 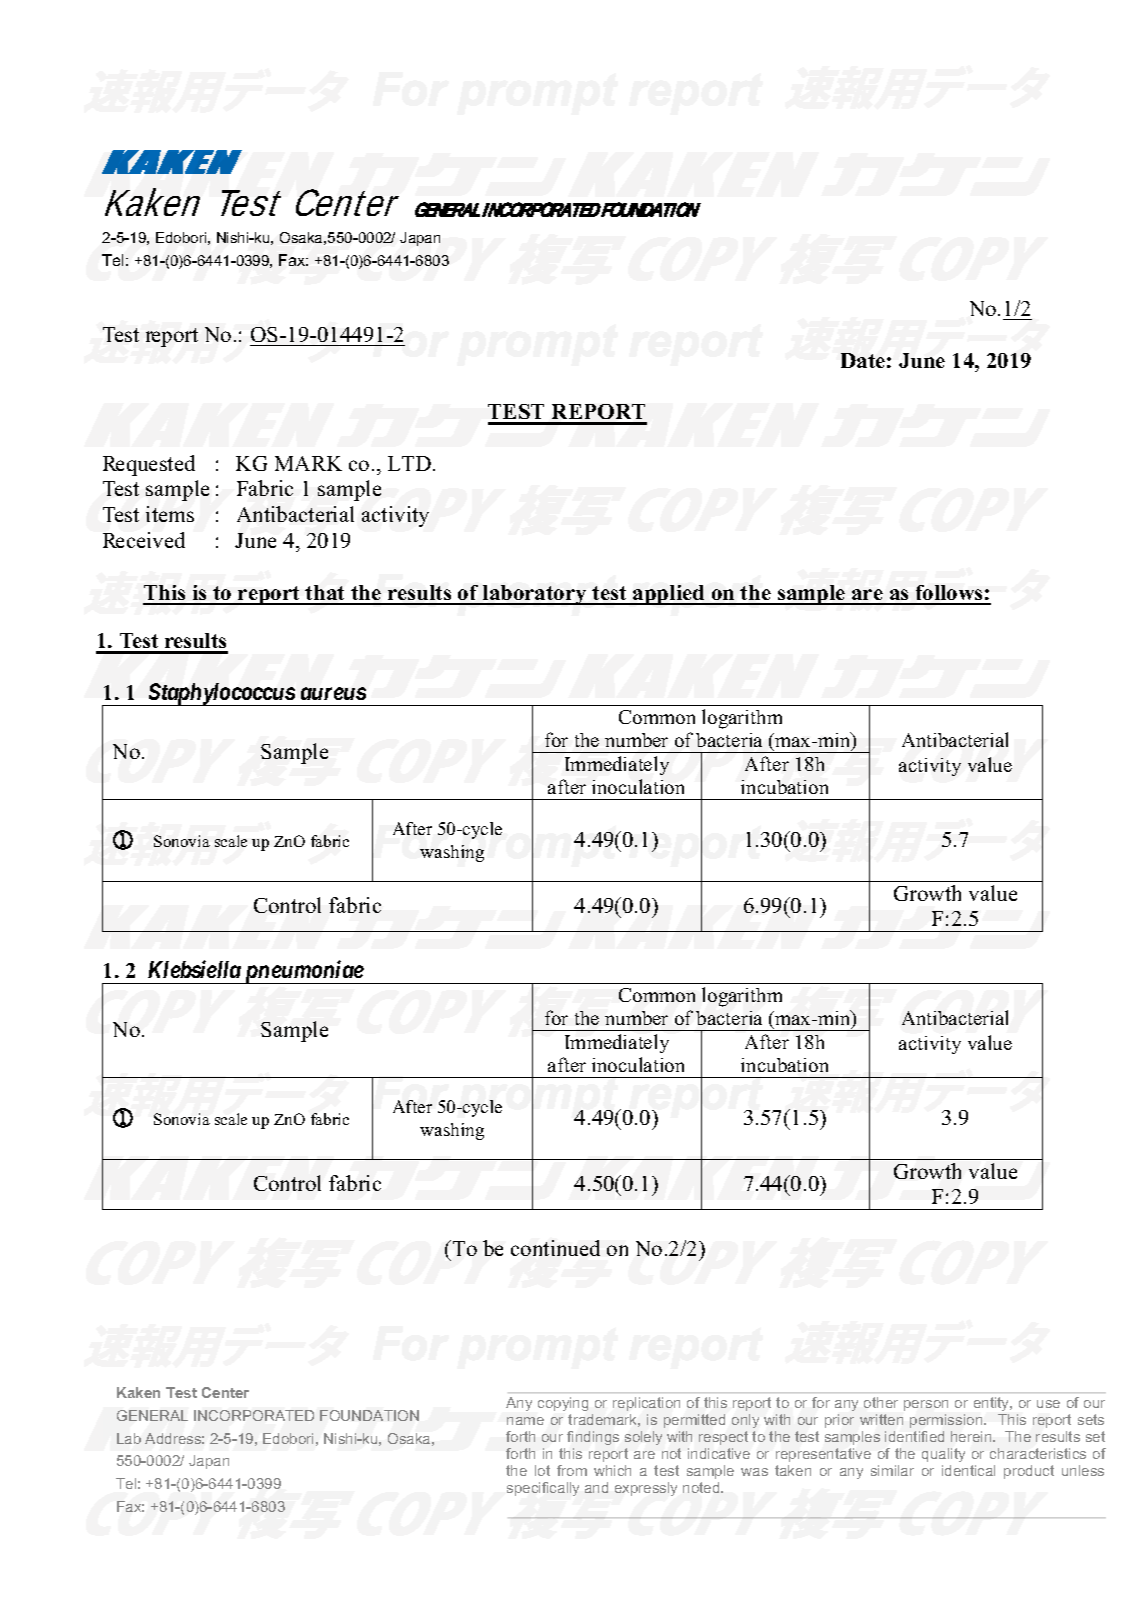 I want to click on use, so click(x=1048, y=1404).
